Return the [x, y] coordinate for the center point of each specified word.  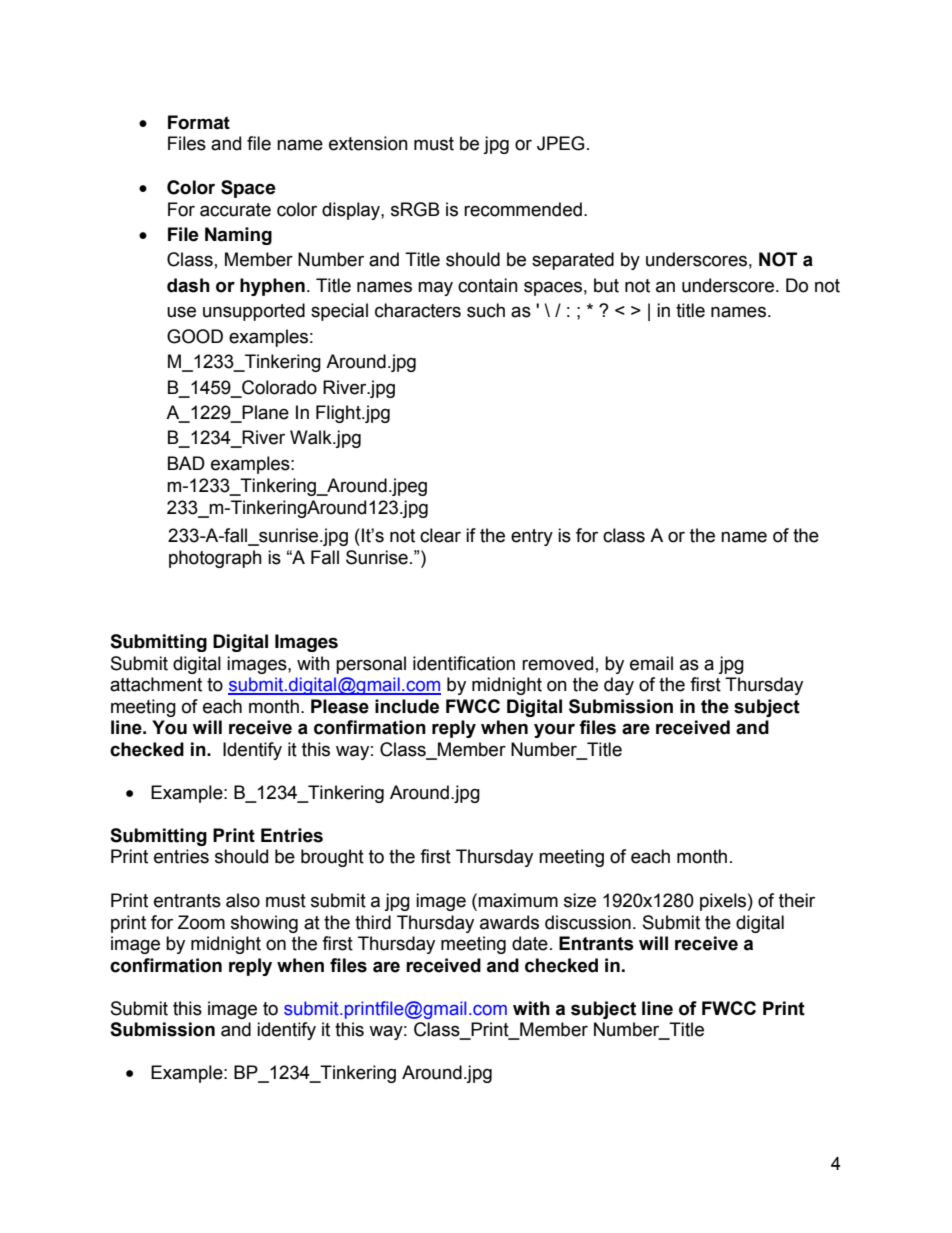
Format [199, 122]
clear [440, 535]
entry [532, 537]
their [797, 900]
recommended [523, 209]
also [243, 900]
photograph [215, 559]
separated [573, 261]
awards [509, 922]
